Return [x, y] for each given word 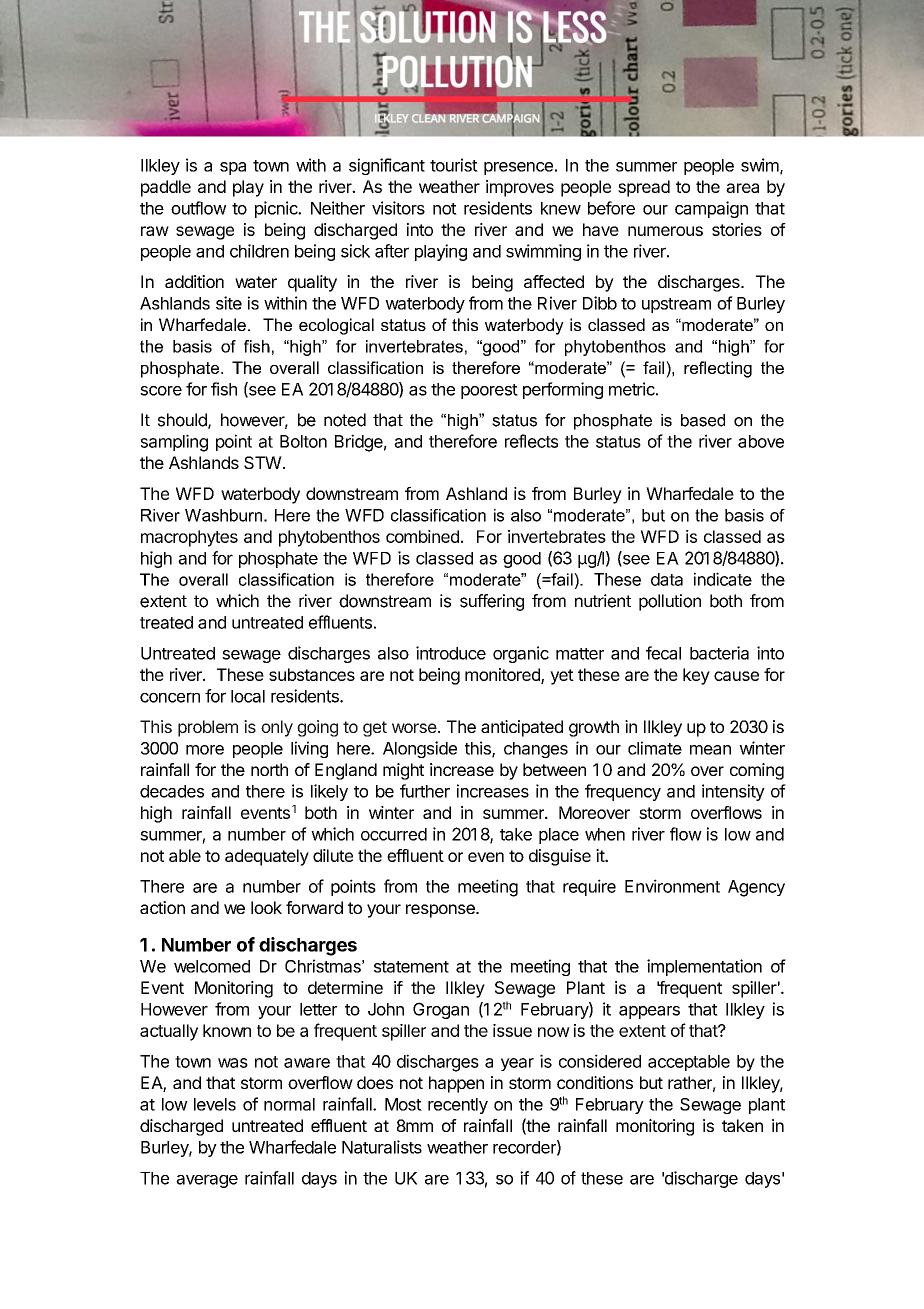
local [248, 696]
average [207, 1181]
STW [263, 462]
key [696, 676]
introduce [451, 653]
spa [233, 168]
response [441, 911]
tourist [454, 165]
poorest [489, 391]
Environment [672, 886]
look [266, 907]
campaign [711, 209]
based [703, 420]
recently [458, 1106]
